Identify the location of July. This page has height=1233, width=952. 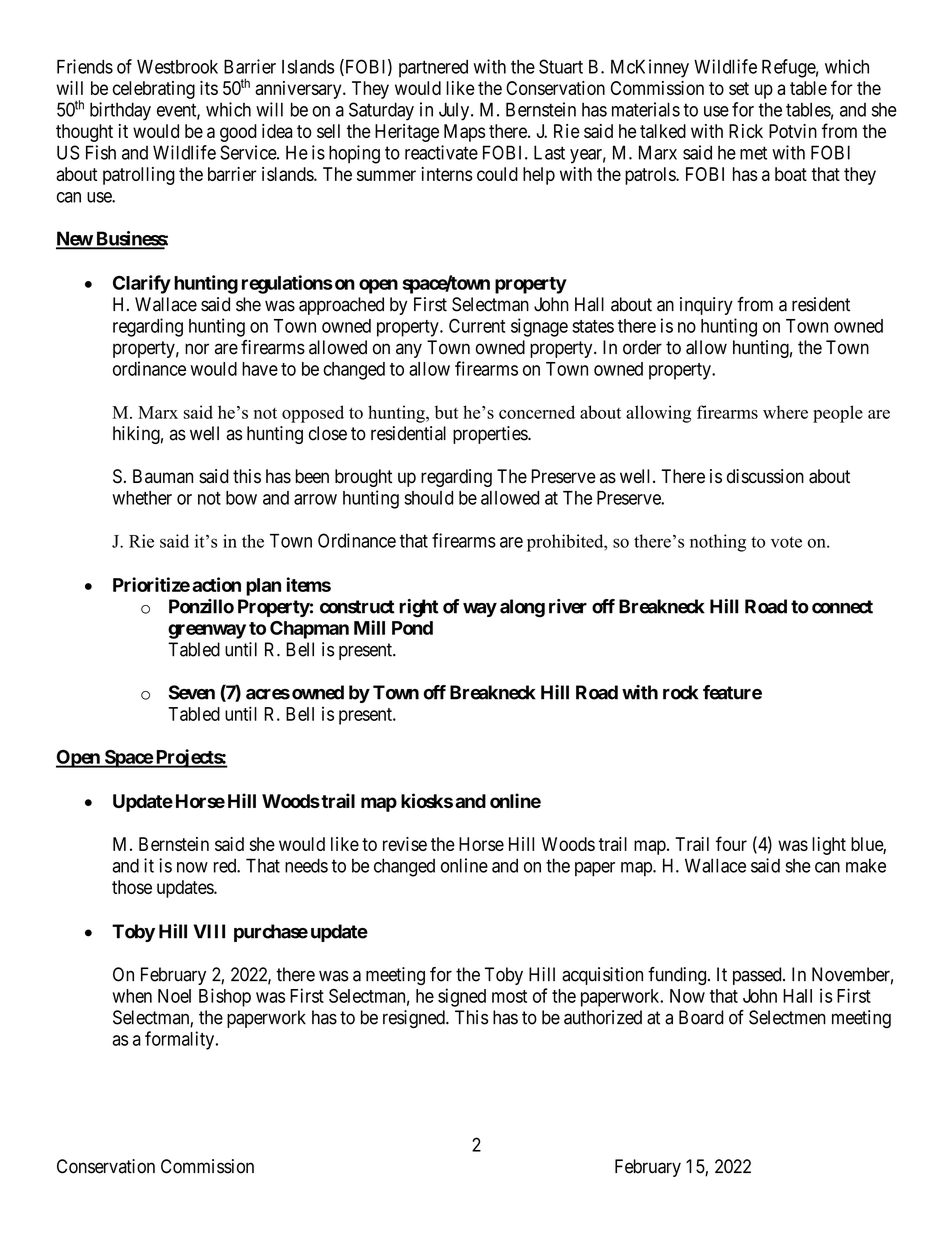
(455, 111).
